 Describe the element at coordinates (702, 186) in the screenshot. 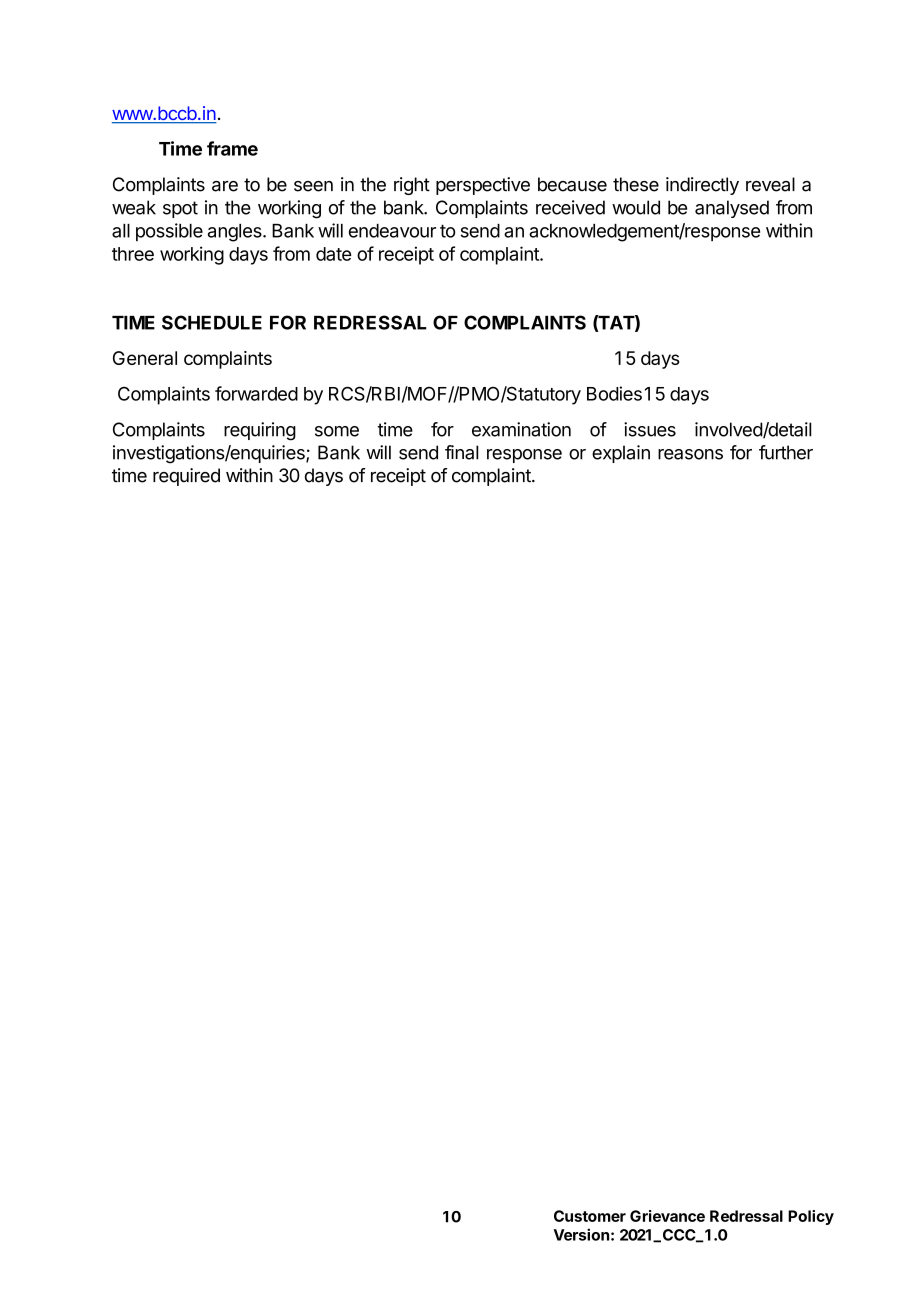

I see `indirectly` at that location.
